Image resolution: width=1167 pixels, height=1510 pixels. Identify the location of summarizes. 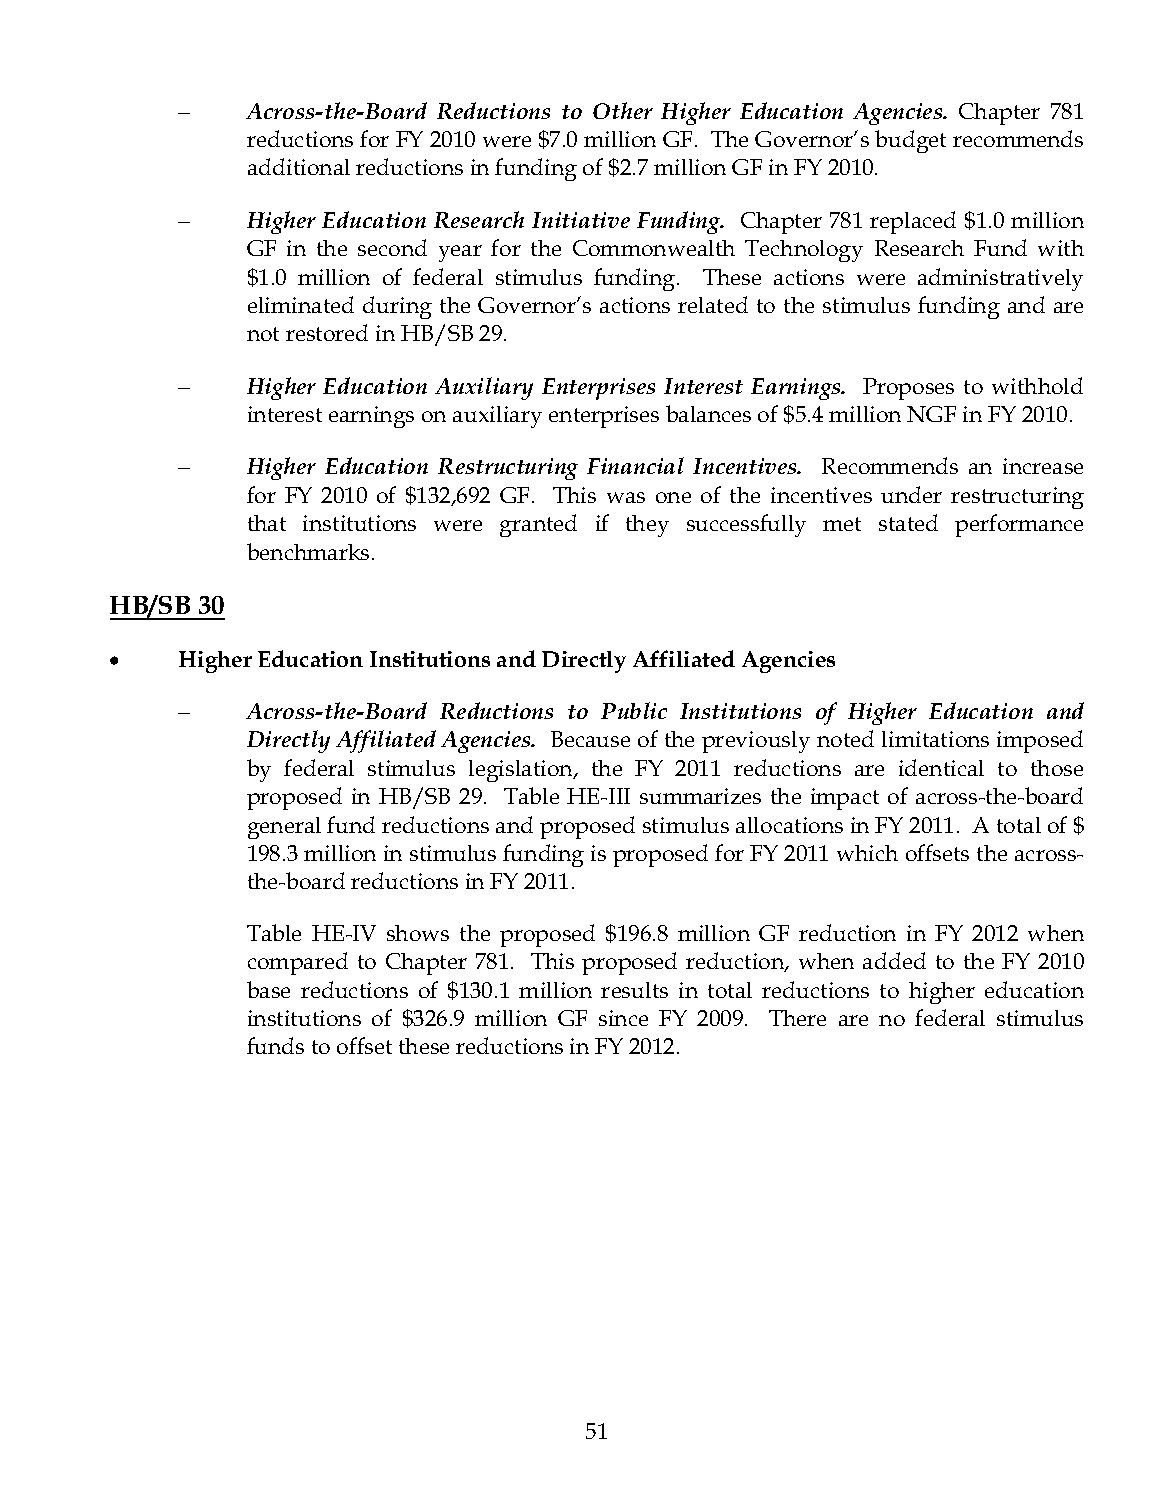
(700, 796).
